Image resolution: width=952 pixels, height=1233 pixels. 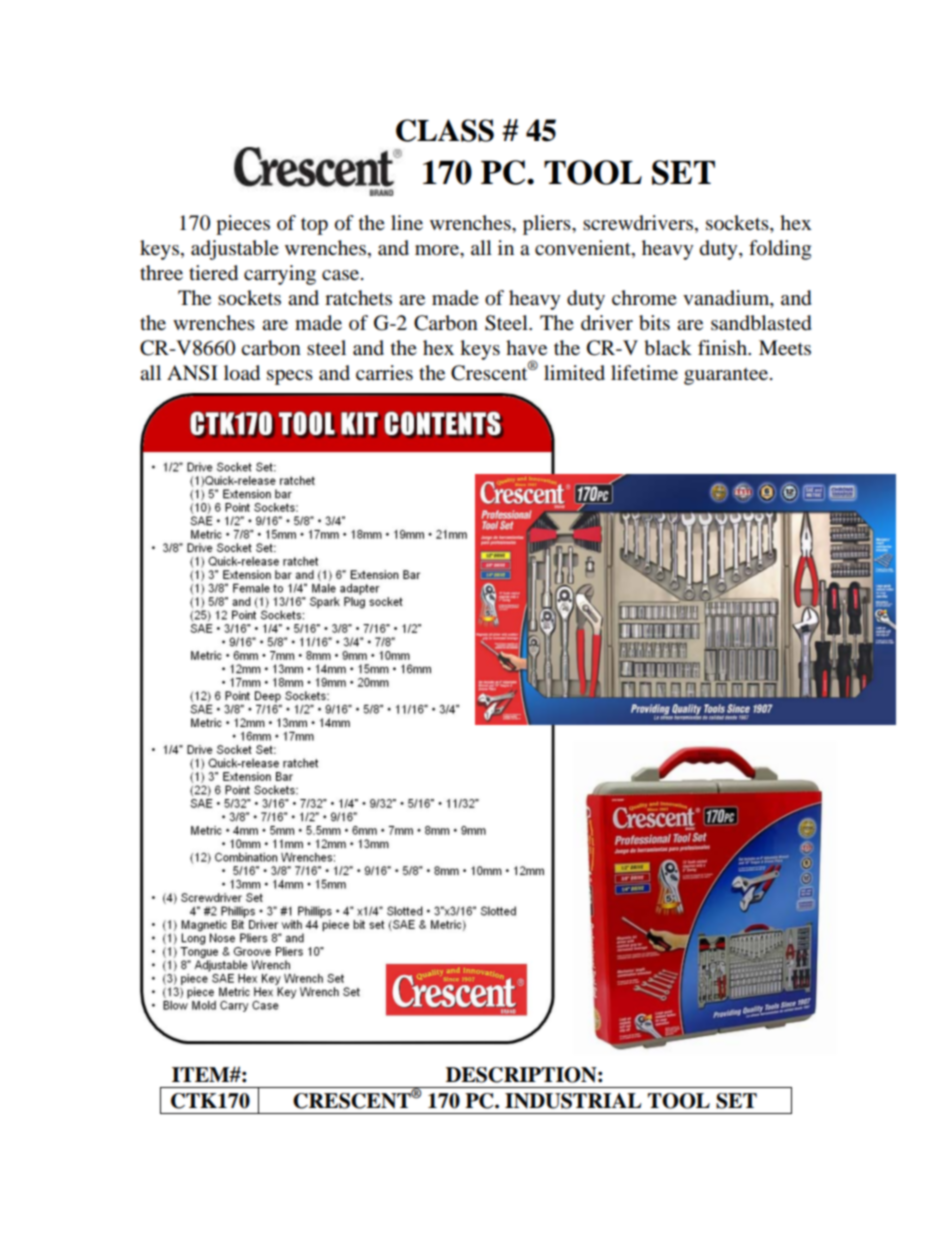 What do you see at coordinates (243, 225) in the screenshot?
I see `pieces` at bounding box center [243, 225].
